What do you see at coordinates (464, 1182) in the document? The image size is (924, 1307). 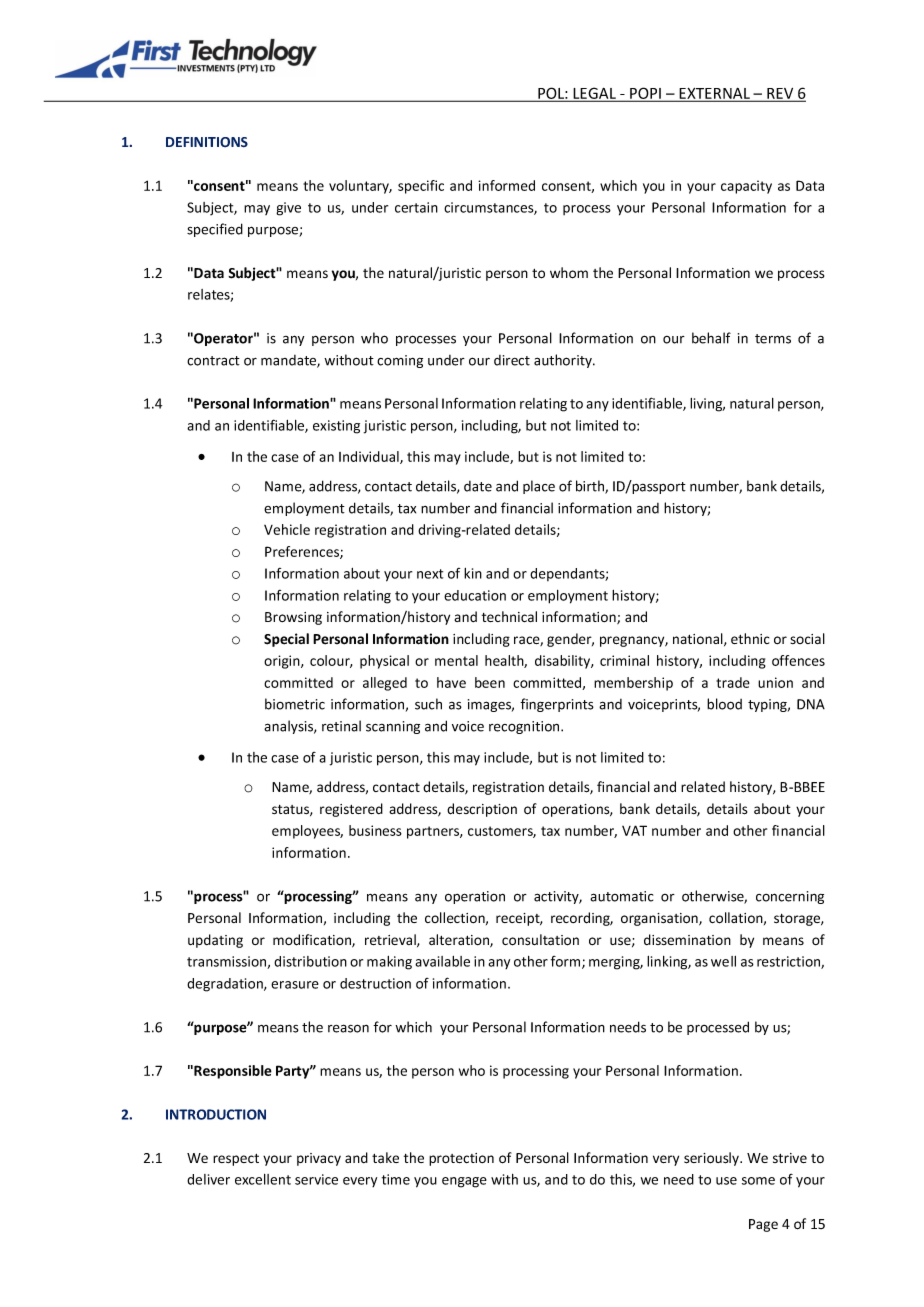 I see `engage` at bounding box center [464, 1182].
